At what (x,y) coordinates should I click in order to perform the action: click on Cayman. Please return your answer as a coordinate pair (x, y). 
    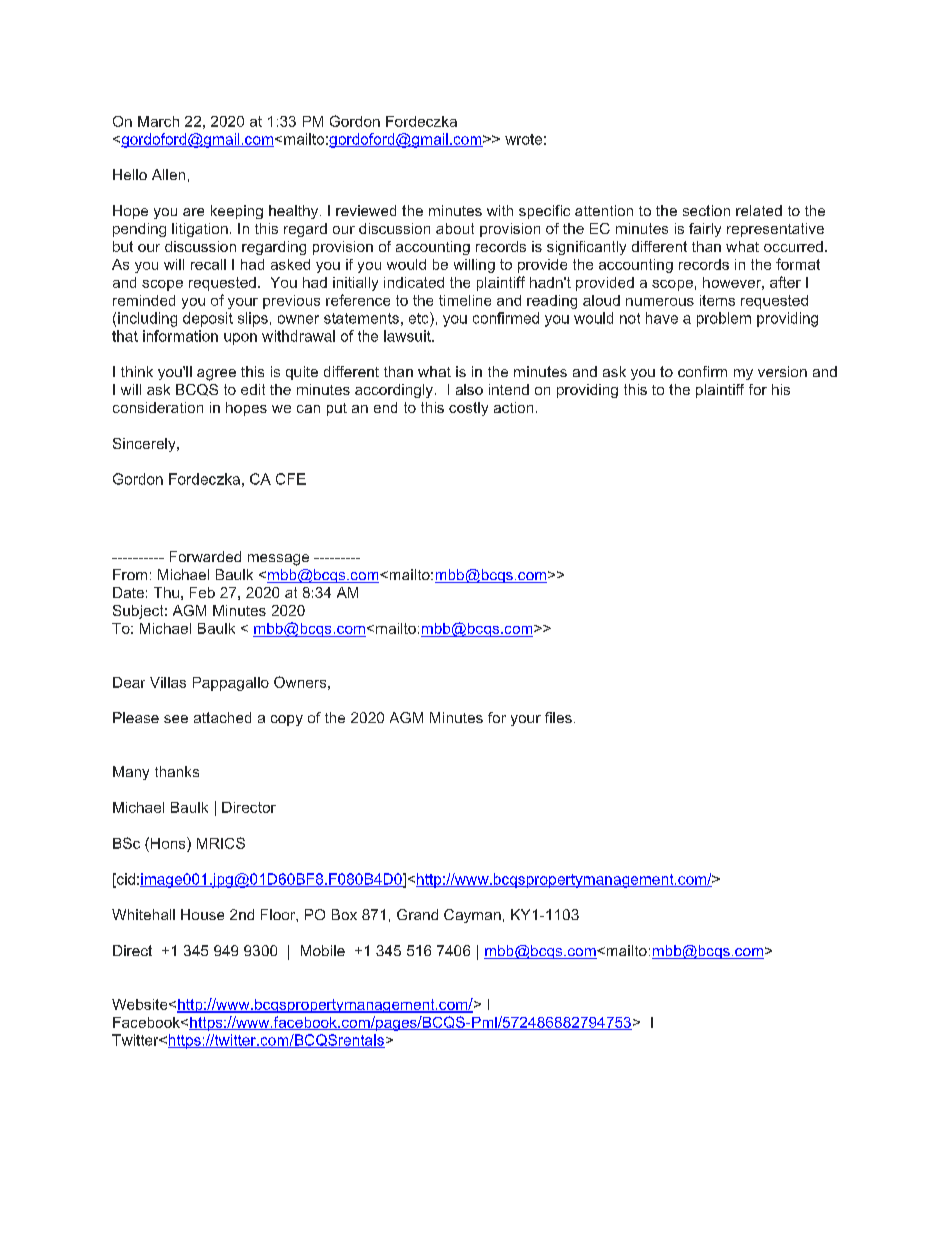
    Looking at the image, I should click on (472, 916).
